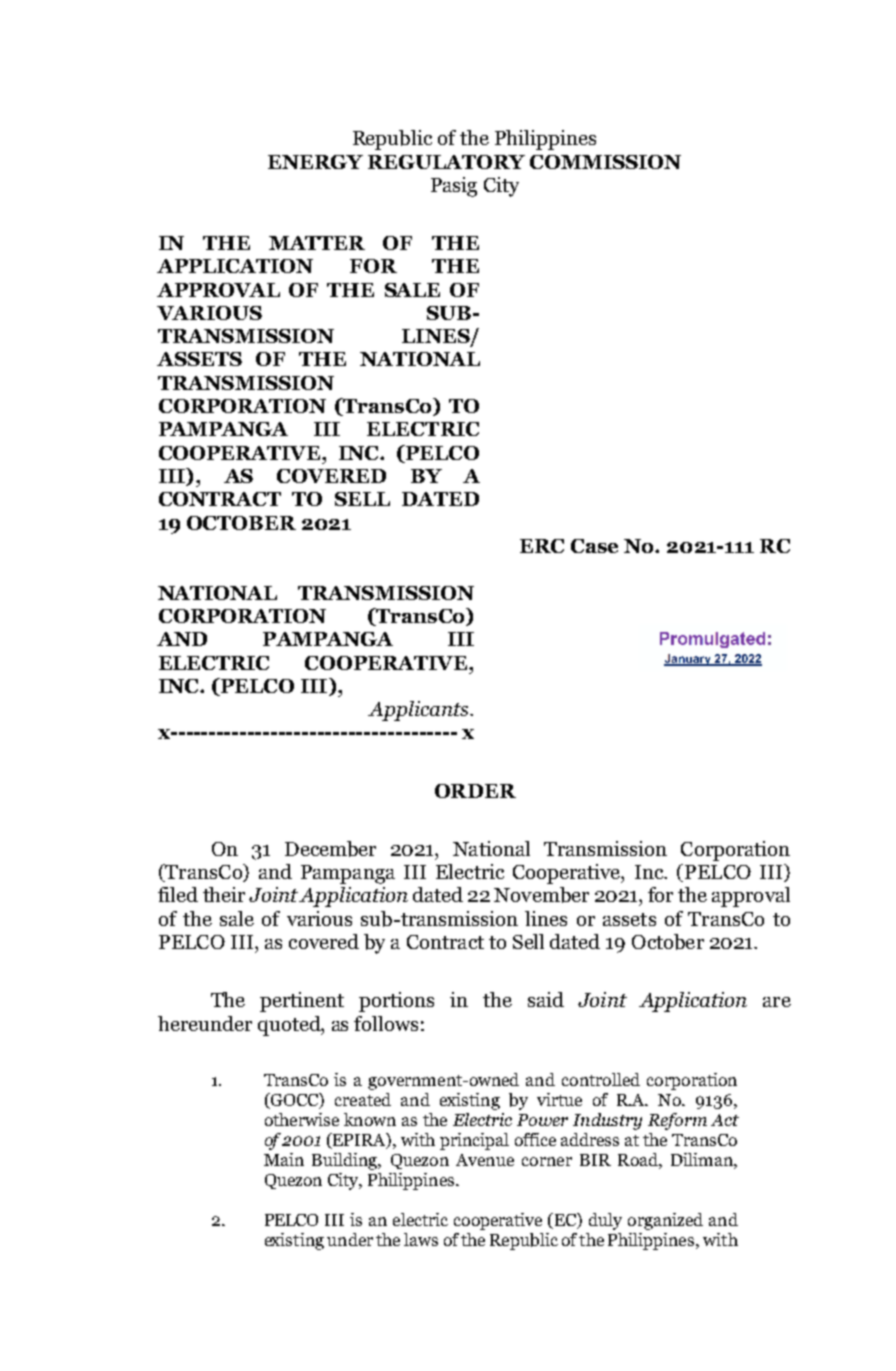  Describe the element at coordinates (485, 1160) in the document. I see `Avenue` at that location.
